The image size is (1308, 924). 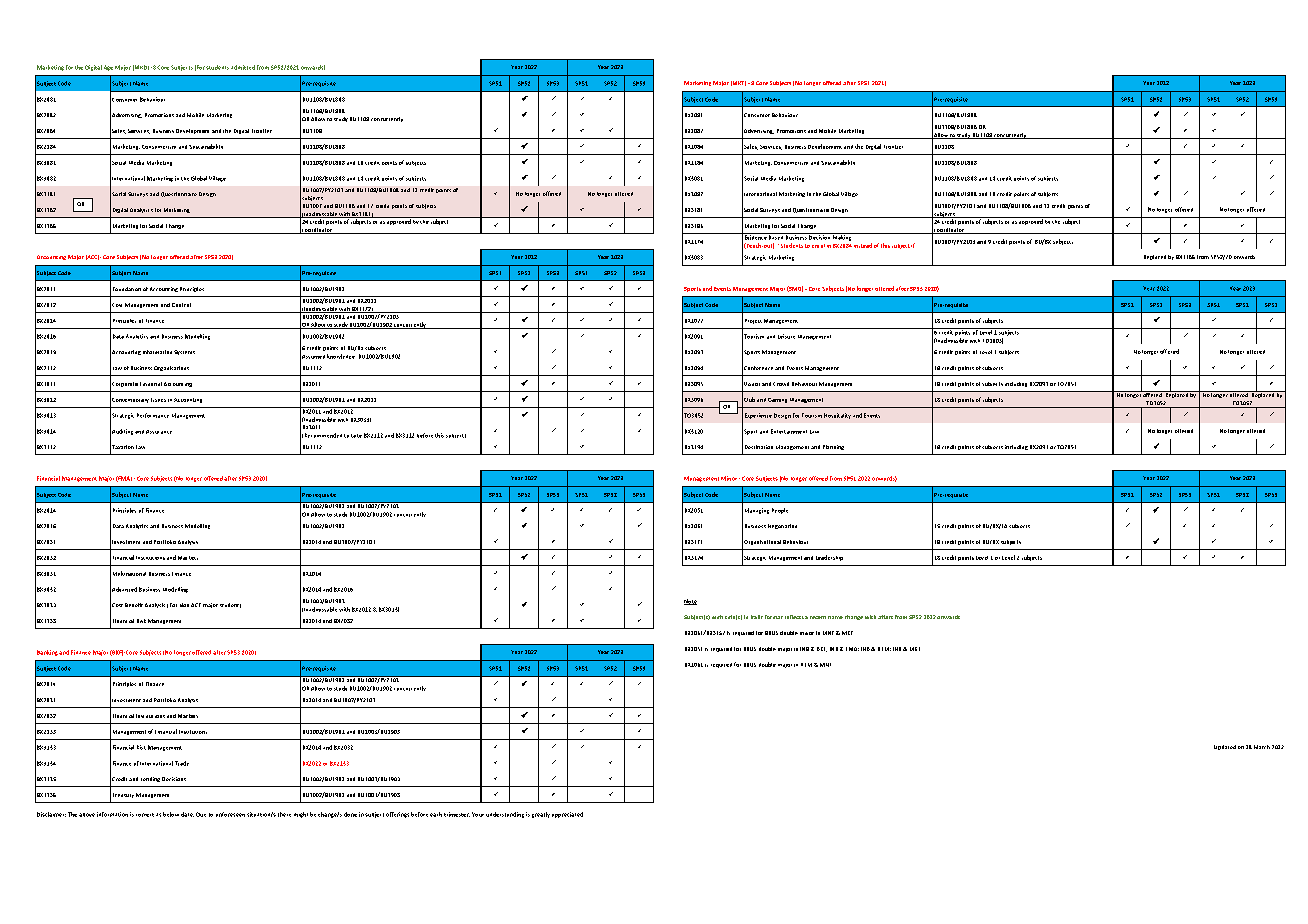 I want to click on admitted, so click(x=243, y=67).
